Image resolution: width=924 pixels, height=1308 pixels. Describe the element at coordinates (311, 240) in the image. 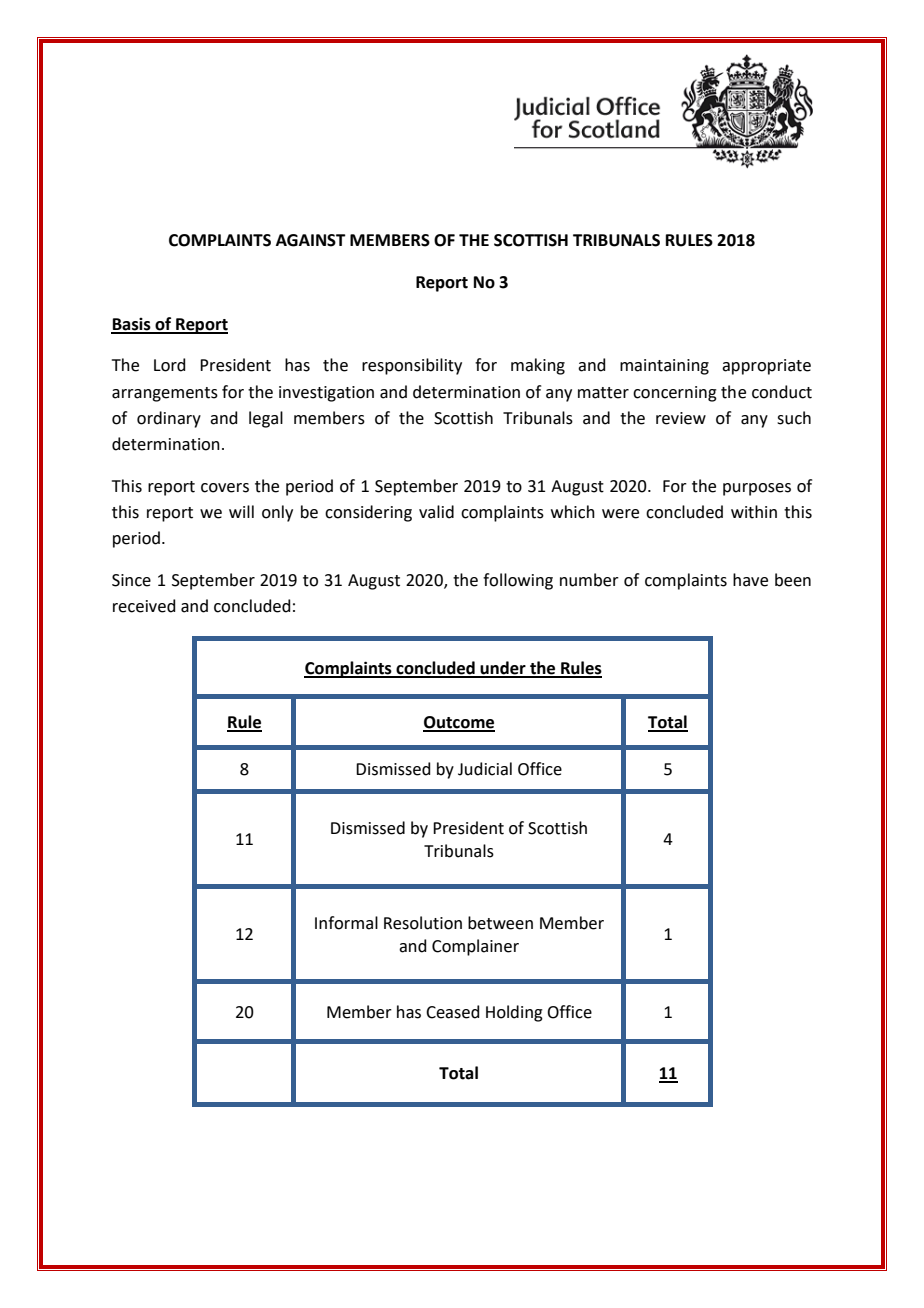

I see `AGAINST` at that location.
